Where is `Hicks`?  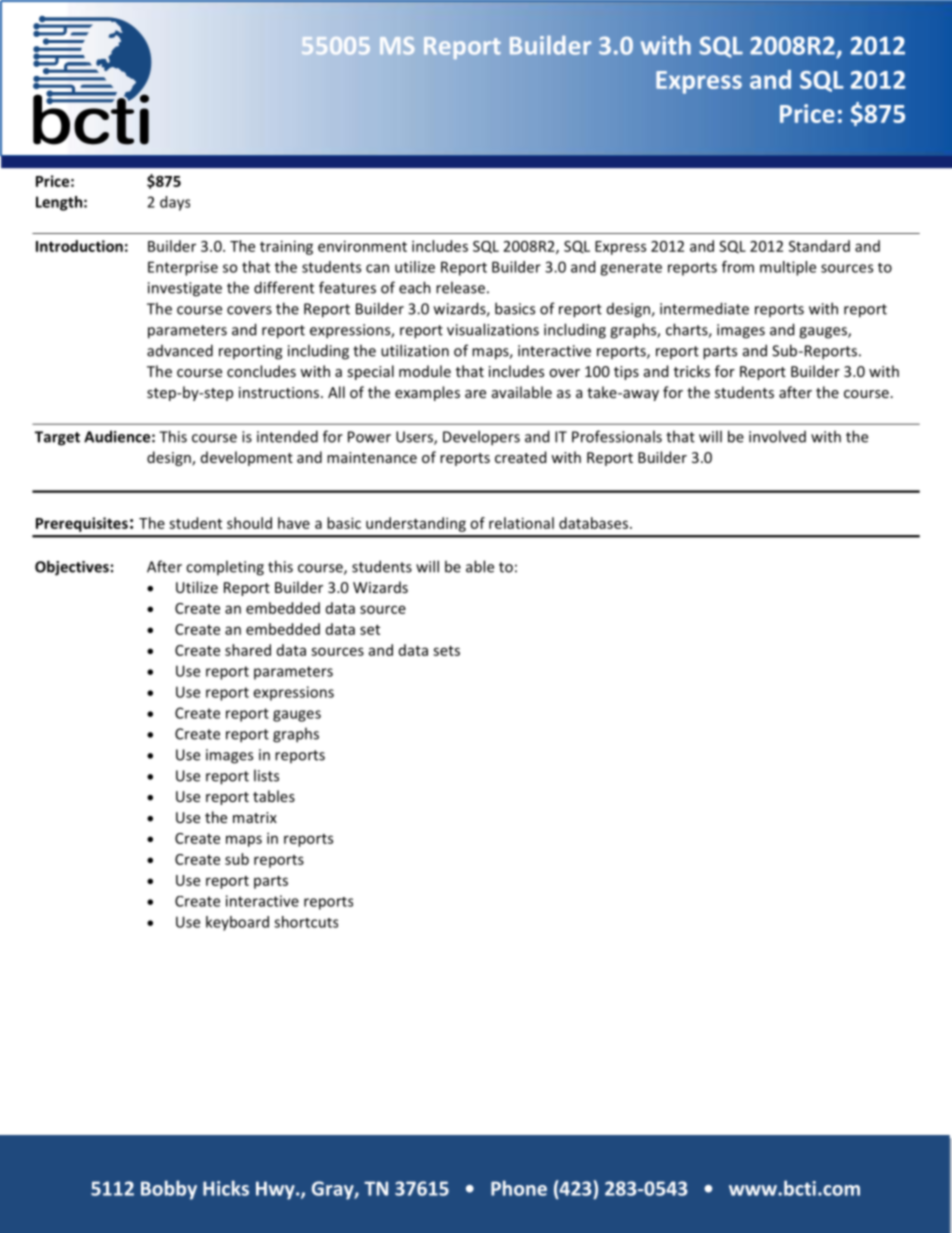
Hicks is located at coordinates (226, 1188).
